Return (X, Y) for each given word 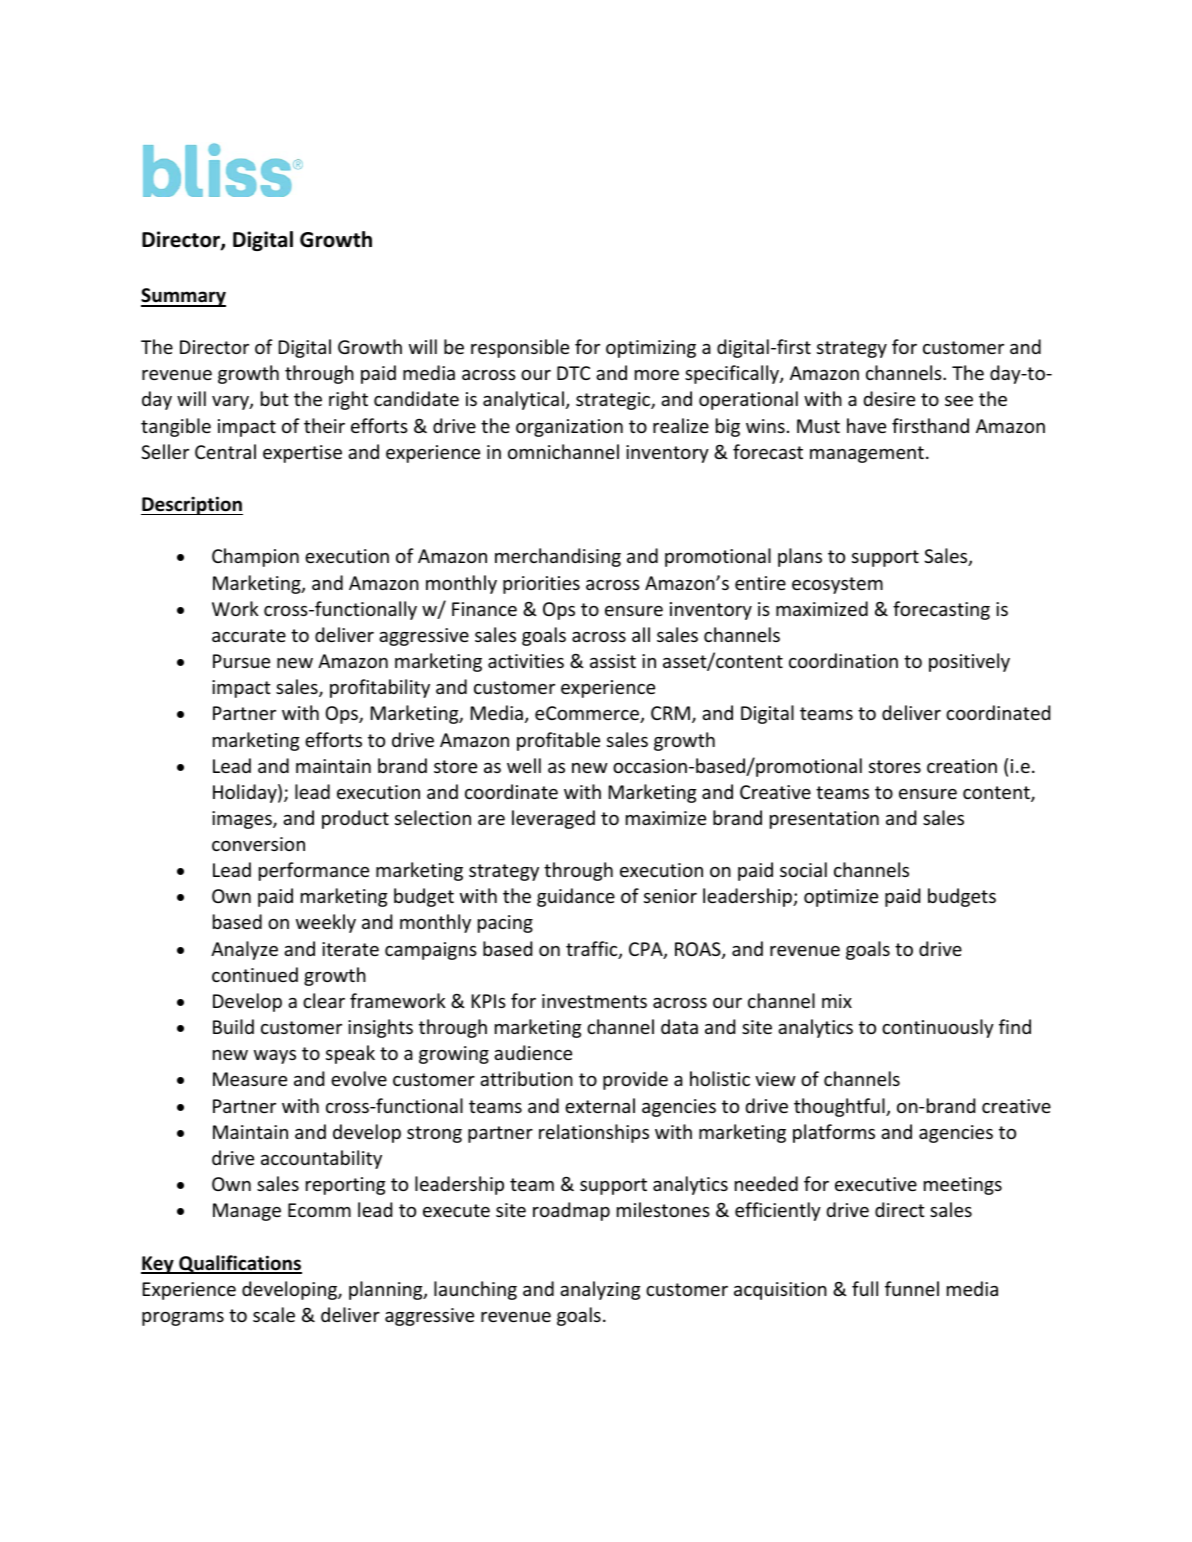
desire (889, 398)
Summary (183, 297)
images (243, 820)
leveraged (553, 819)
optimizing (651, 349)
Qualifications (239, 1264)
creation (962, 766)
